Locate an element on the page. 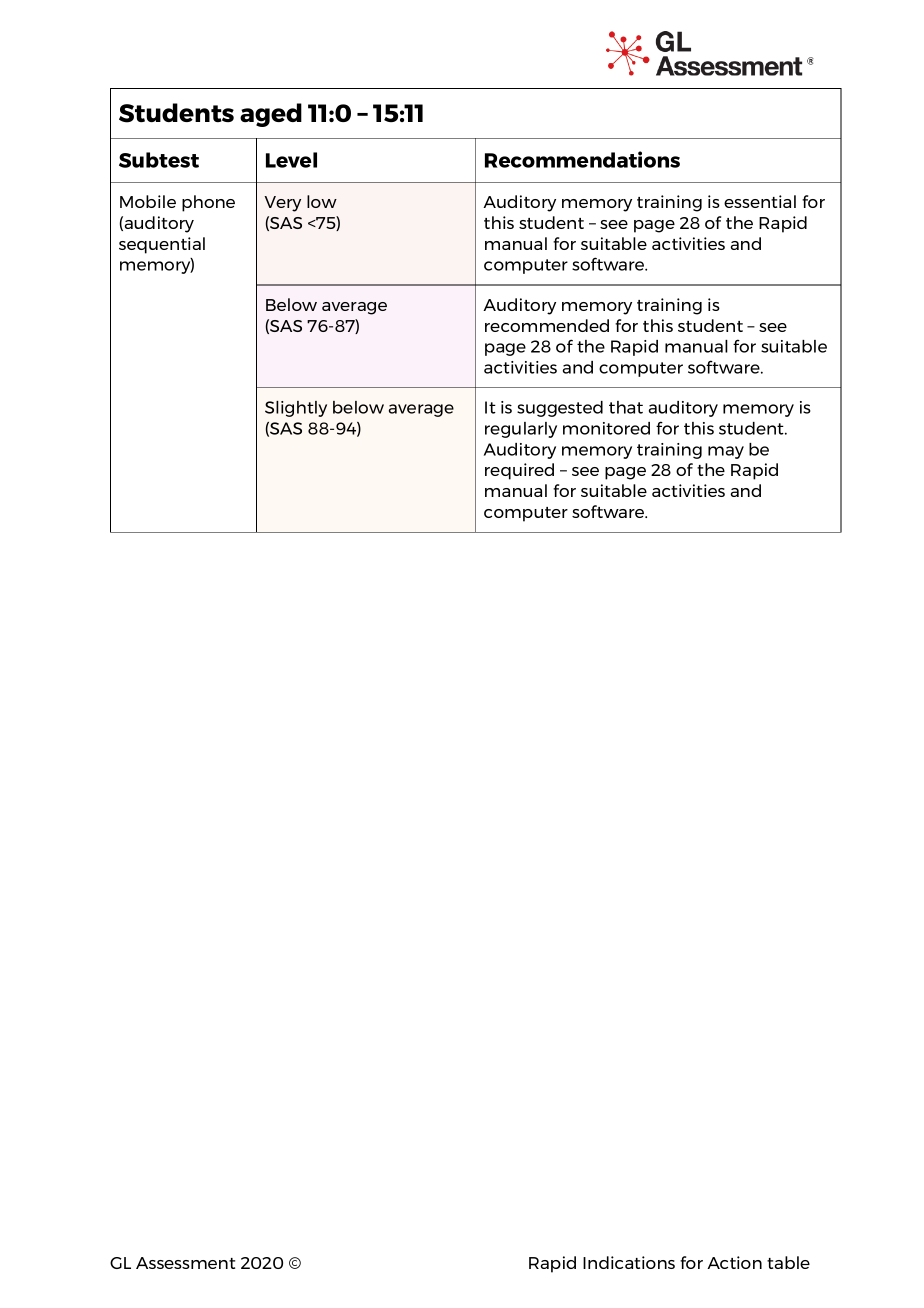 The height and width of the document is (1308, 924). regularly is located at coordinates (521, 430).
